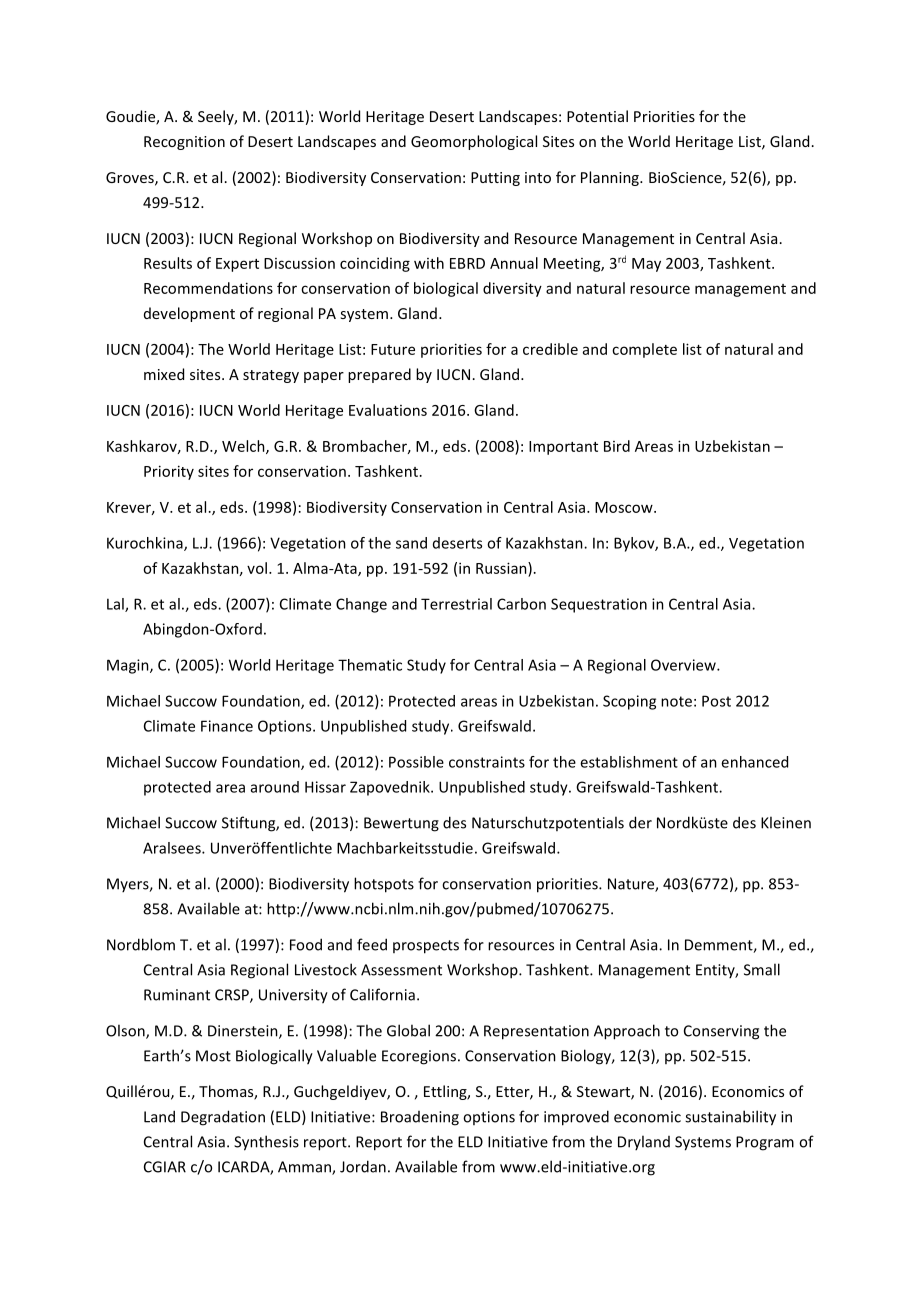 Image resolution: width=924 pixels, height=1308 pixels. What do you see at coordinates (177, 995) in the screenshot?
I see `Ruminant` at bounding box center [177, 995].
